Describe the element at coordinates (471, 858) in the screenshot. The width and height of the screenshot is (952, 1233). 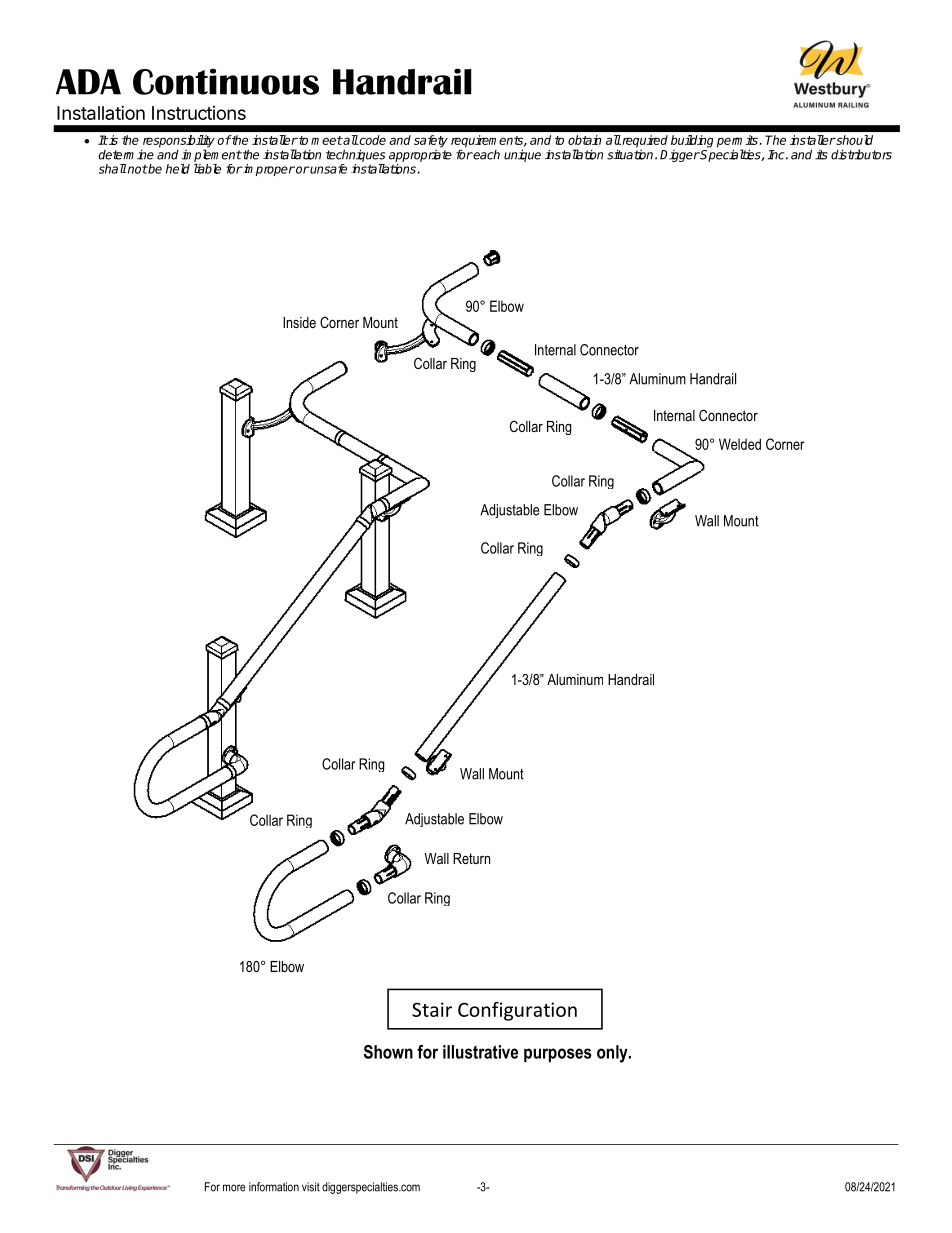
I see `Return` at that location.
